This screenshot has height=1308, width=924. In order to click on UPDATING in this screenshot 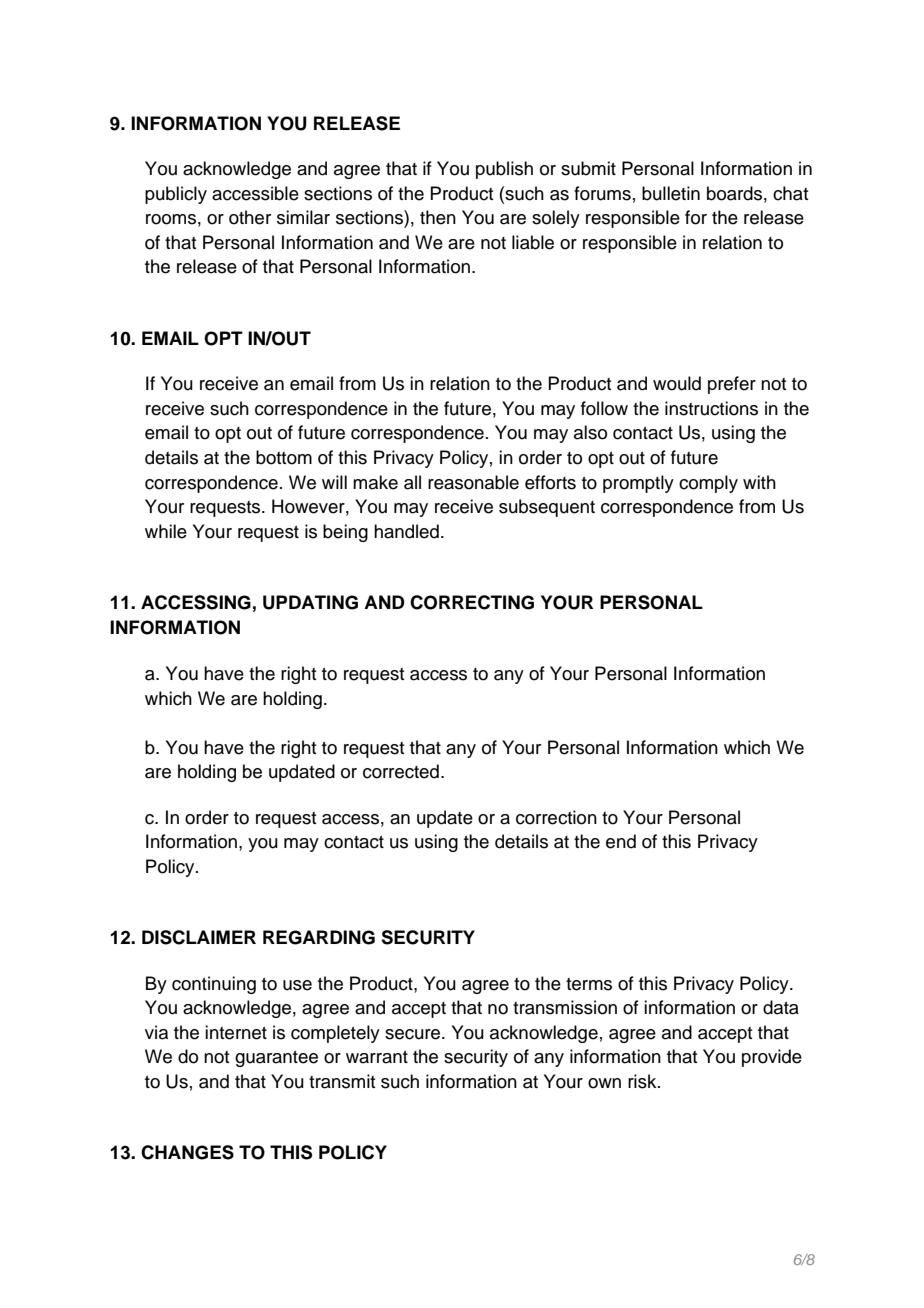, I will do `click(310, 602)`.
